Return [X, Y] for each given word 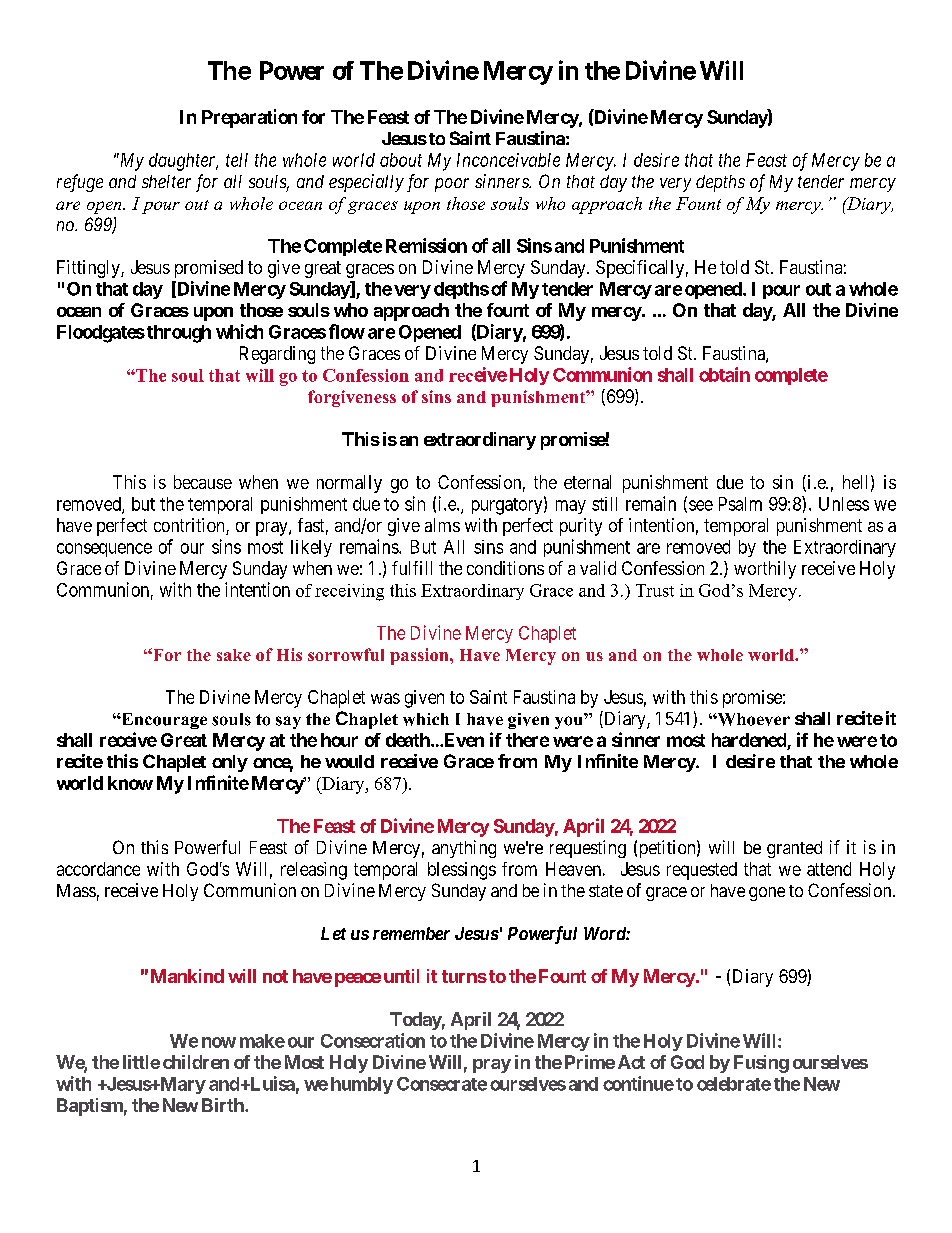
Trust [655, 590]
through [179, 334]
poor [452, 185]
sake [234, 655]
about [401, 160]
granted [794, 849]
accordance [98, 869]
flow [347, 331]
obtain [724, 374]
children [196, 1062]
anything [464, 849]
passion [420, 656]
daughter [183, 162]
